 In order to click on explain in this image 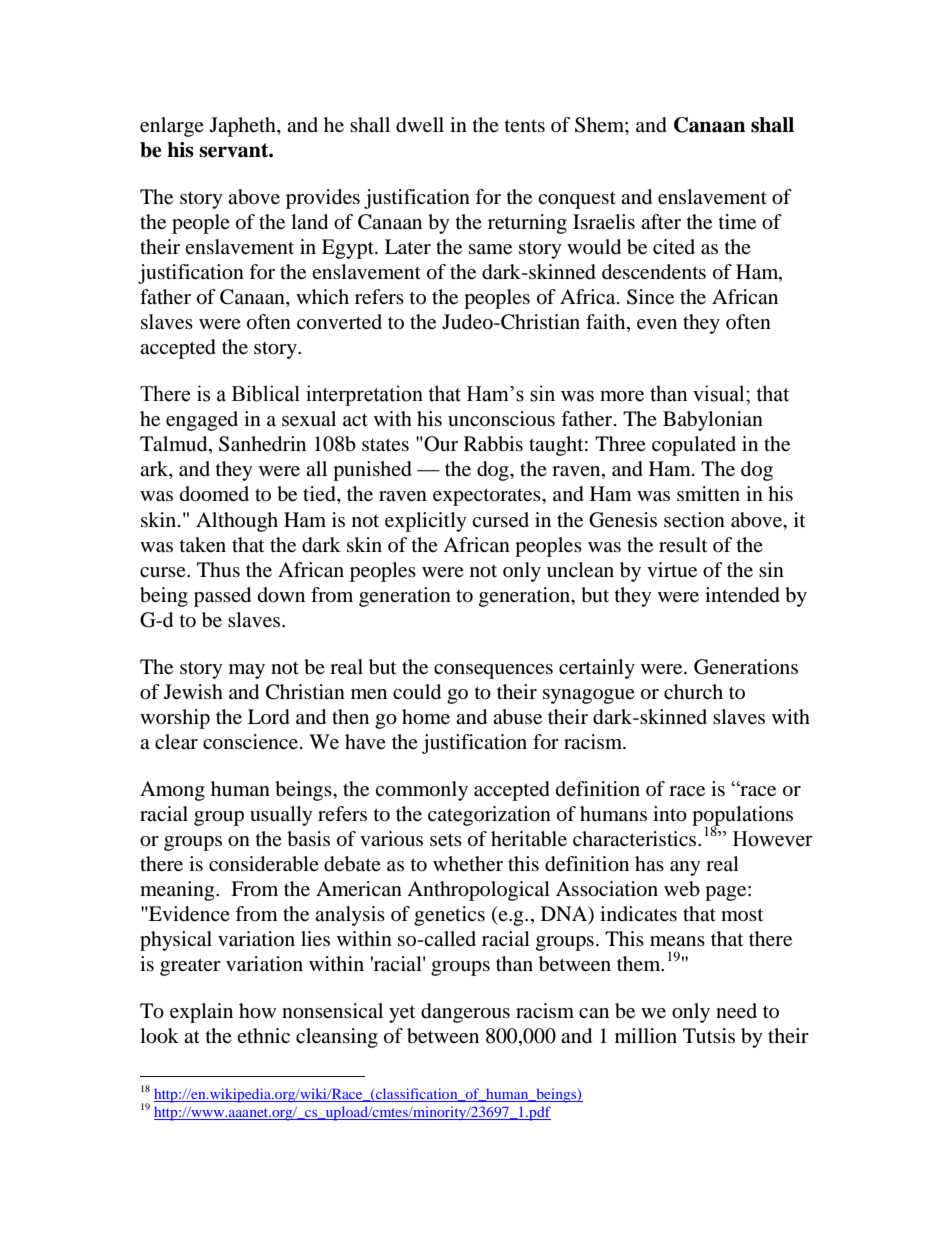, I will do `click(201, 1013)`.
